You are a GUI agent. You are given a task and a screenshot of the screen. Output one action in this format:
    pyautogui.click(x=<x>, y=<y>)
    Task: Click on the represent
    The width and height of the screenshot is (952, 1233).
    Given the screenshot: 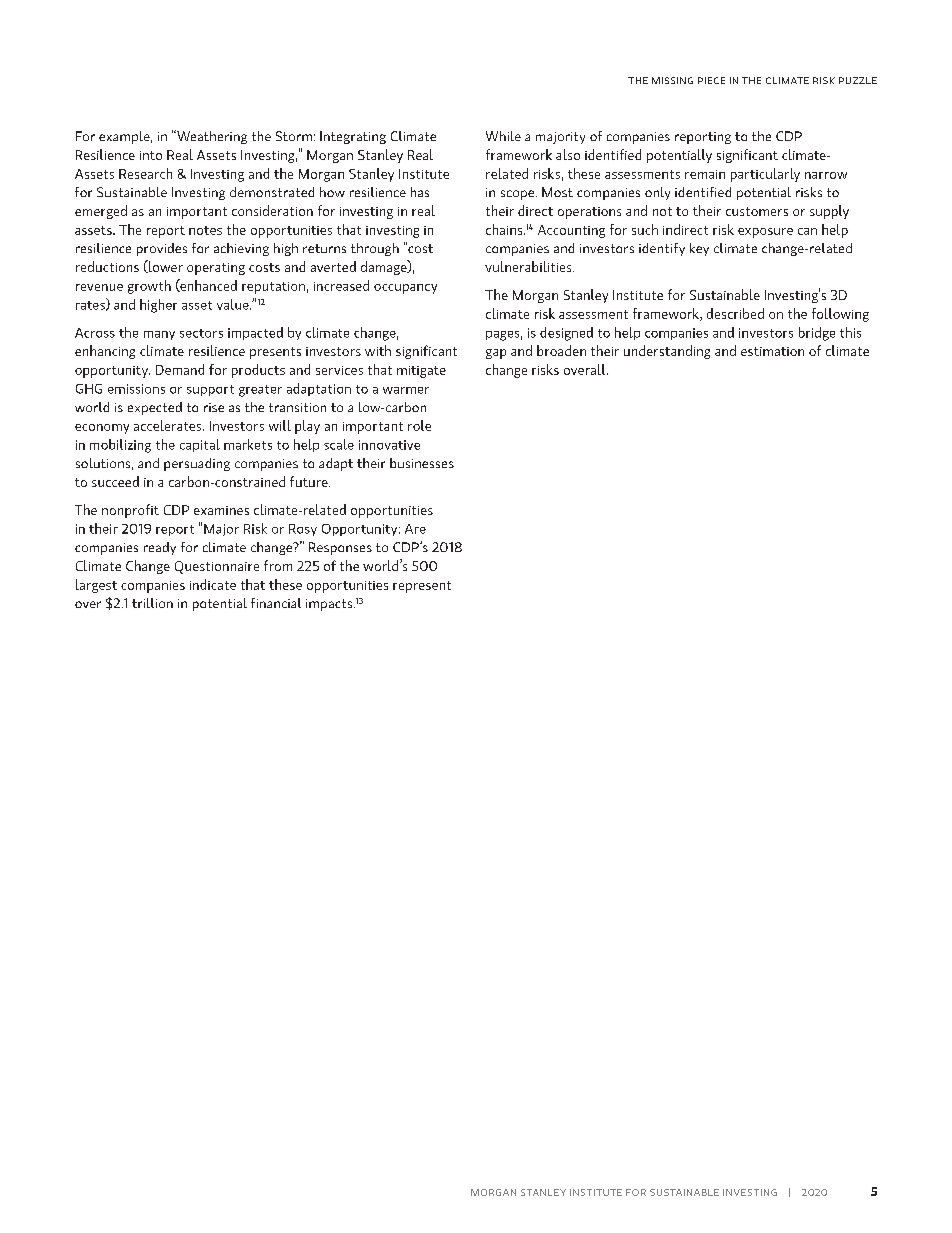 What is the action you would take?
    pyautogui.click(x=422, y=587)
